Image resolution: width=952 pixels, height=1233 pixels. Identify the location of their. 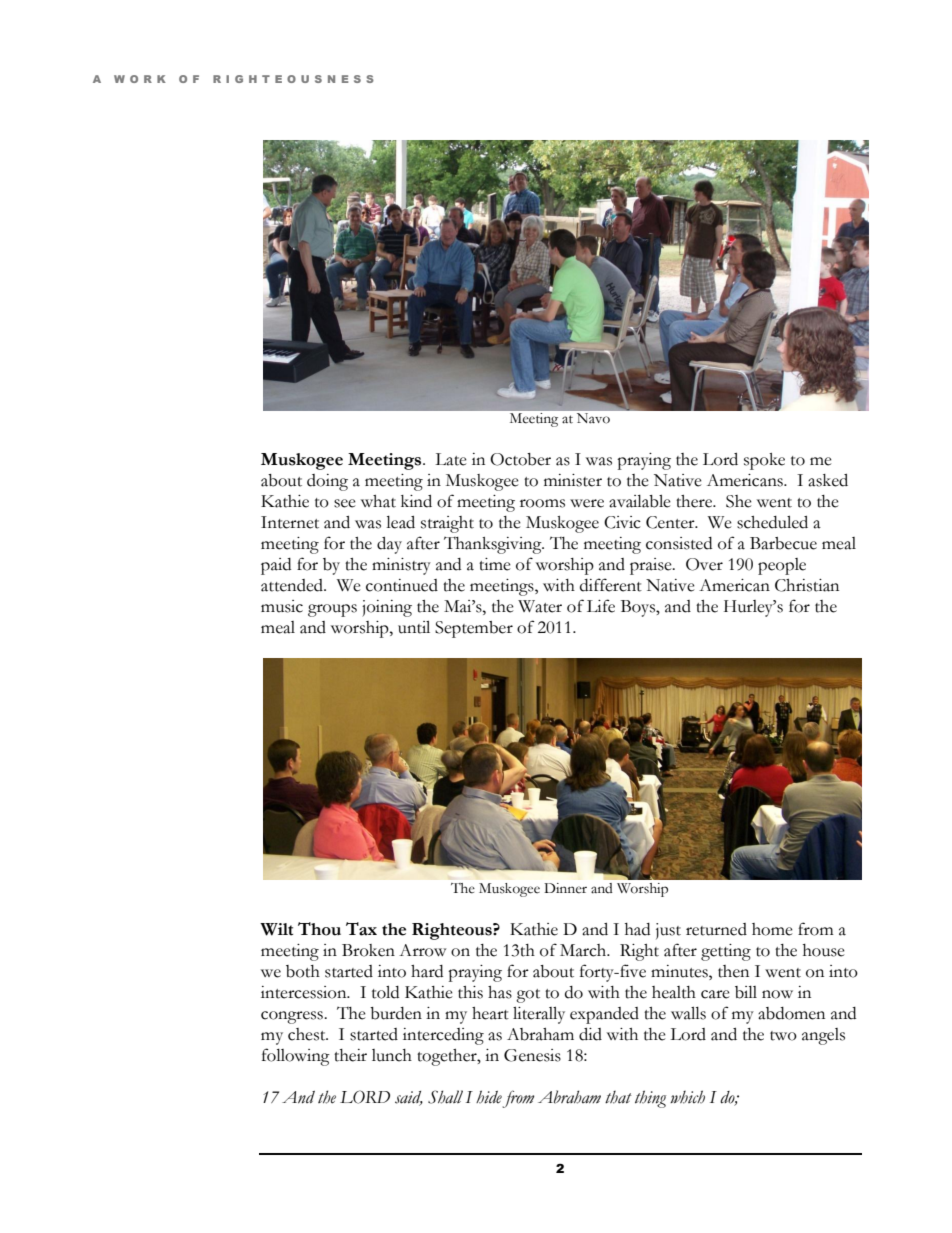
(350, 1055).
